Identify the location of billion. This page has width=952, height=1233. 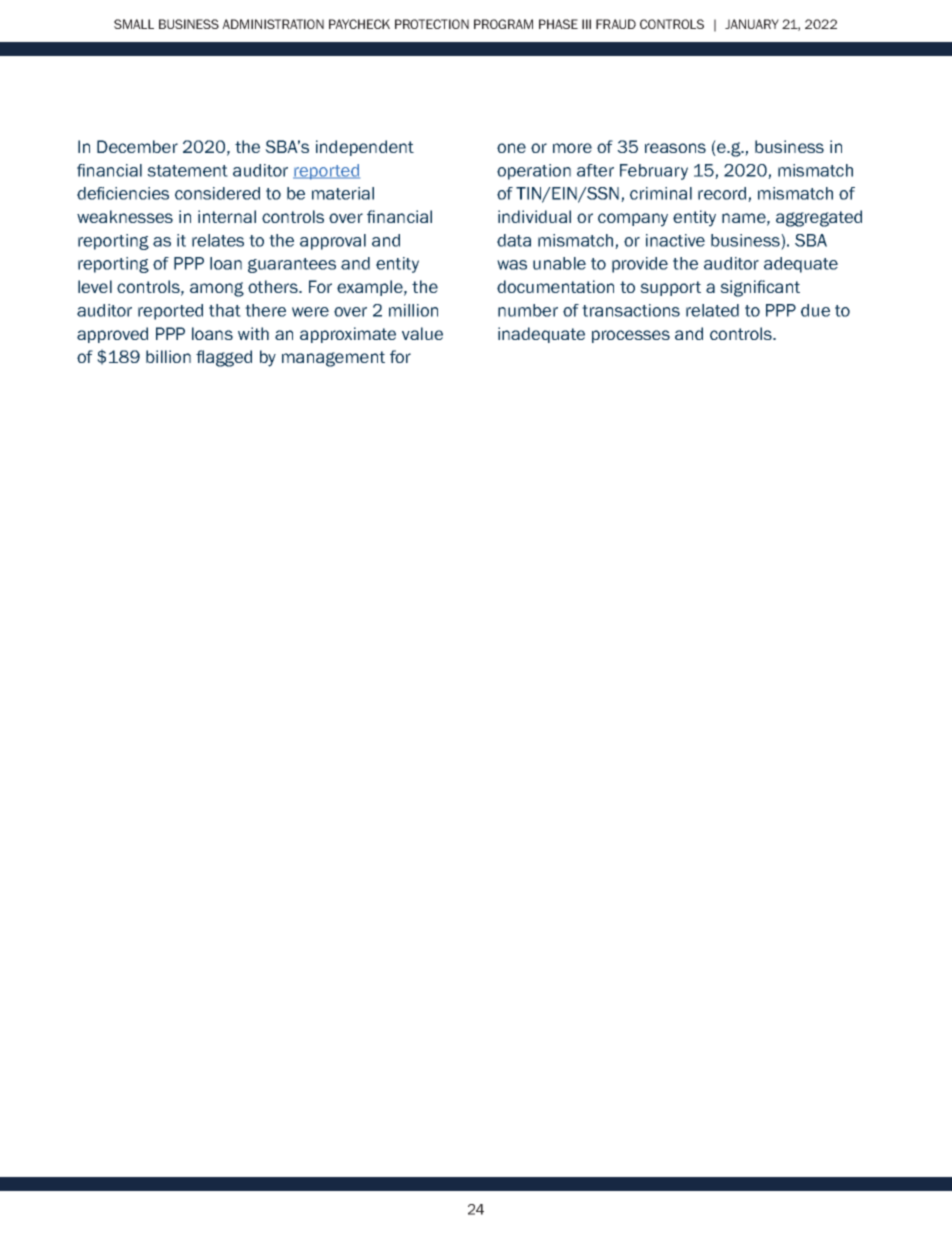
(168, 356).
